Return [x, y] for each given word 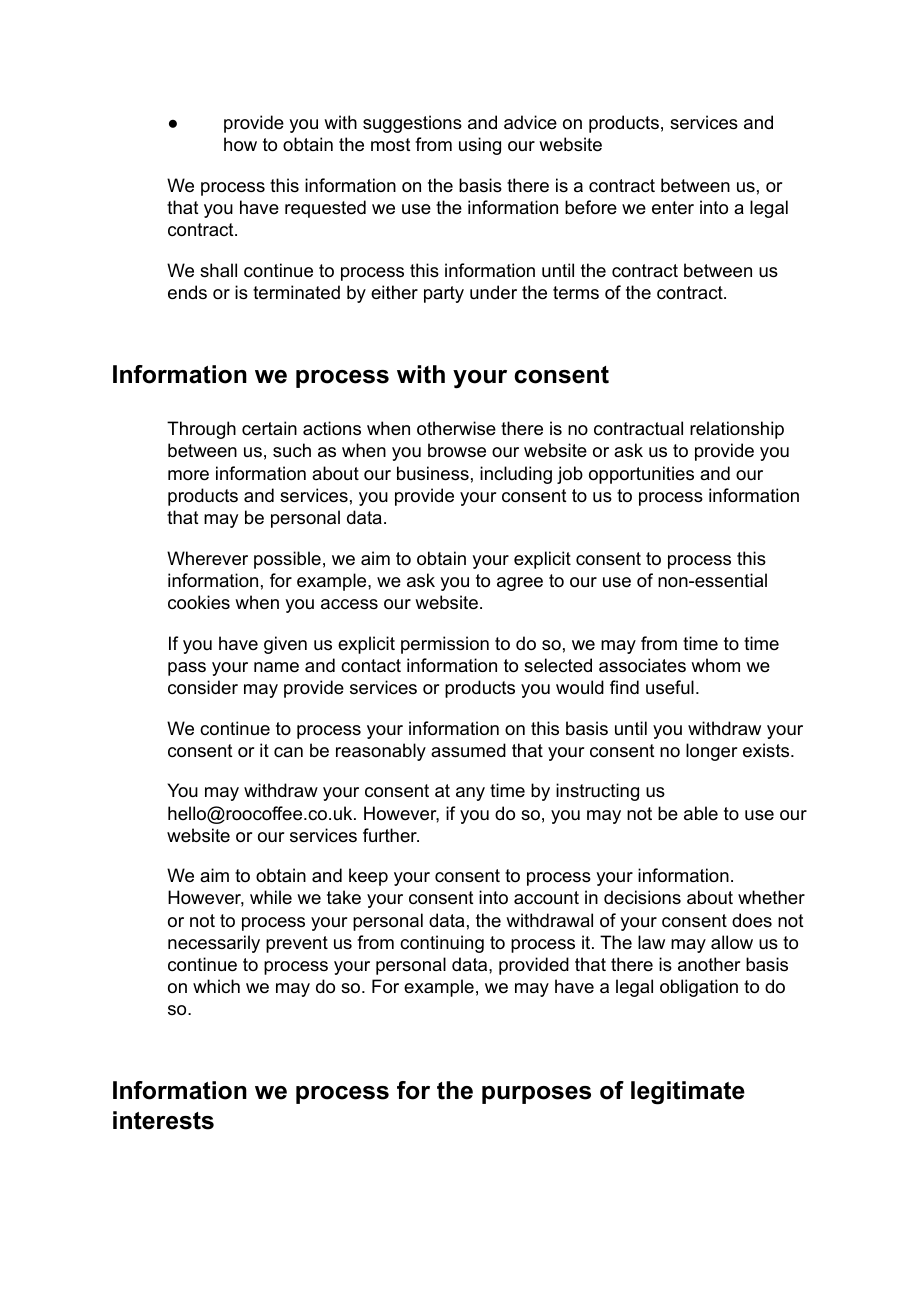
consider [203, 687]
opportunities [641, 475]
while [271, 897]
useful [670, 687]
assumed [468, 750]
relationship [737, 430]
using [480, 146]
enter [673, 208]
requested [325, 209]
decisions [642, 897]
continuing [442, 944]
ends [187, 292]
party [444, 294]
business [433, 473]
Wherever [207, 558]
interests [163, 1120]
